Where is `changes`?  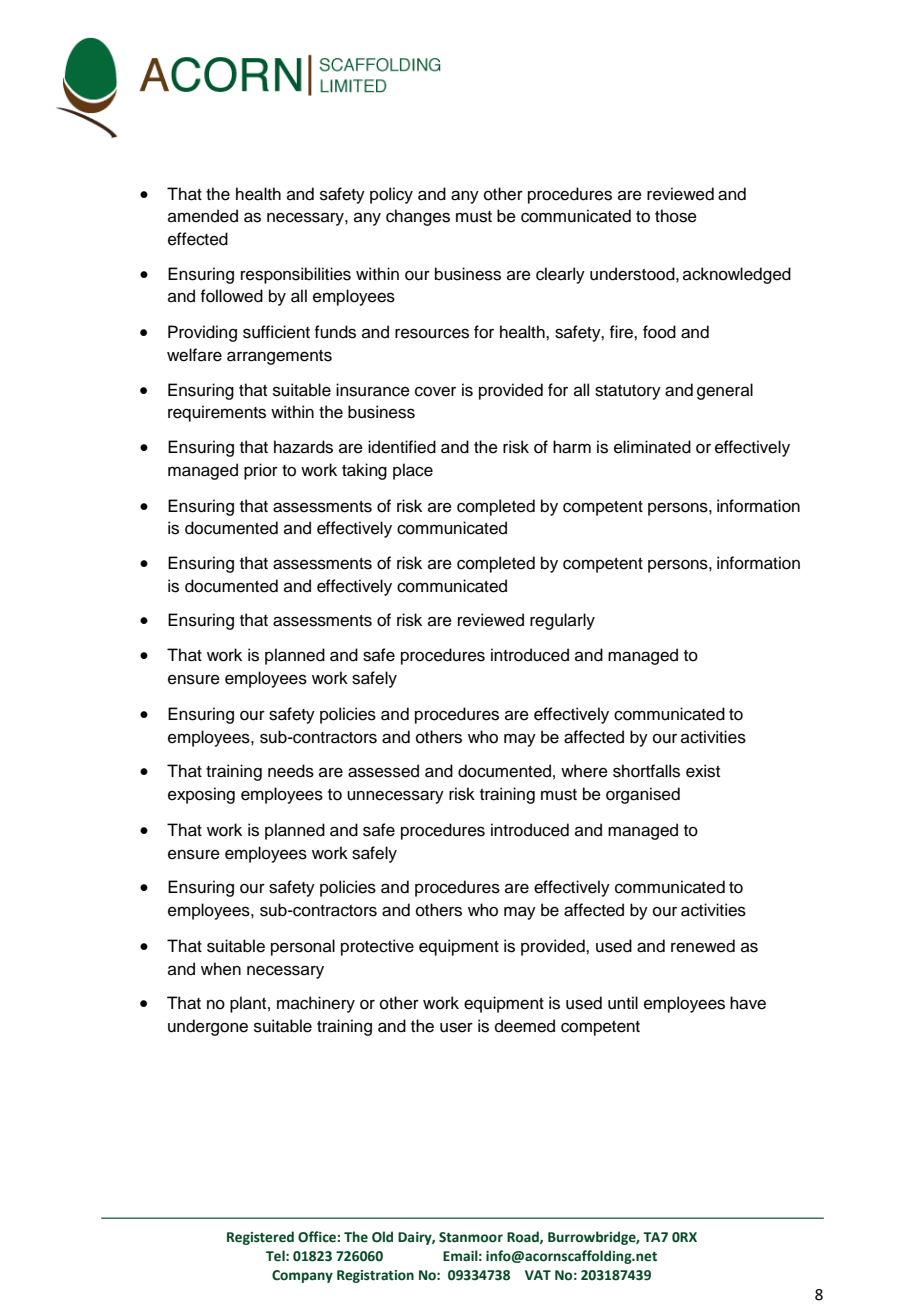
changes is located at coordinates (418, 217).
